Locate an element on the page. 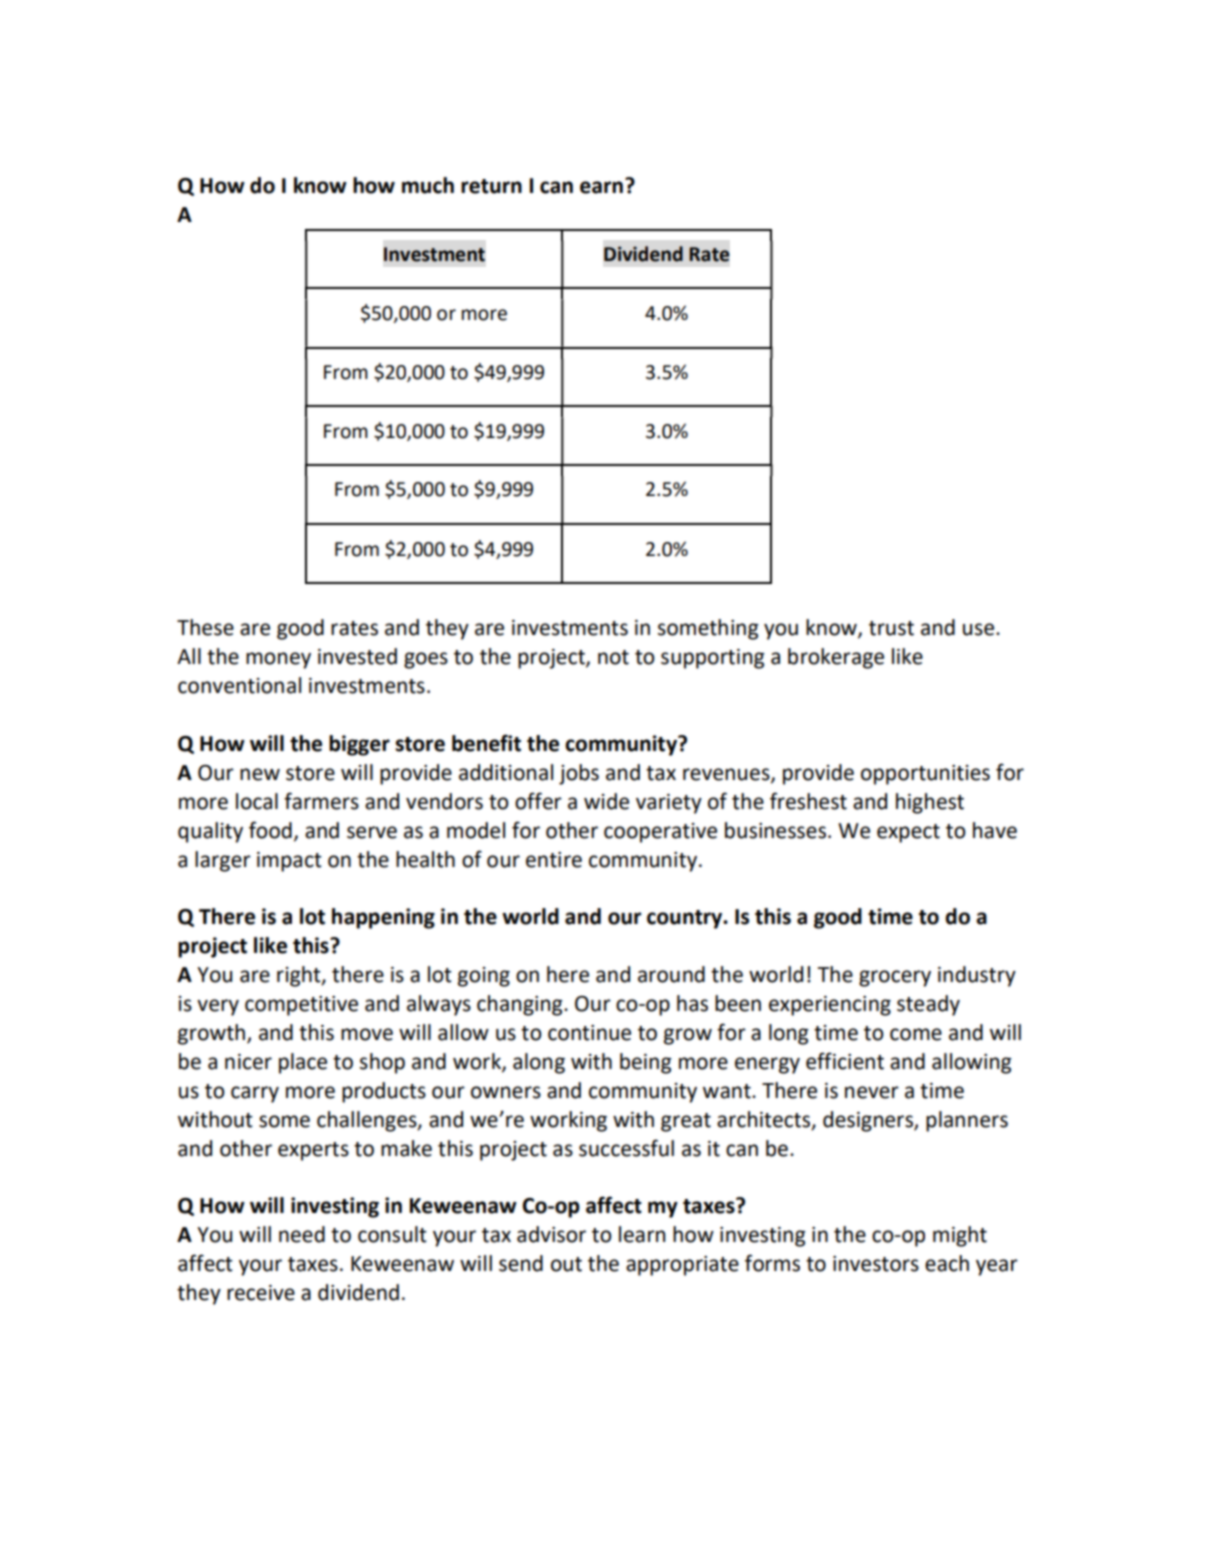  much is located at coordinates (428, 185).
